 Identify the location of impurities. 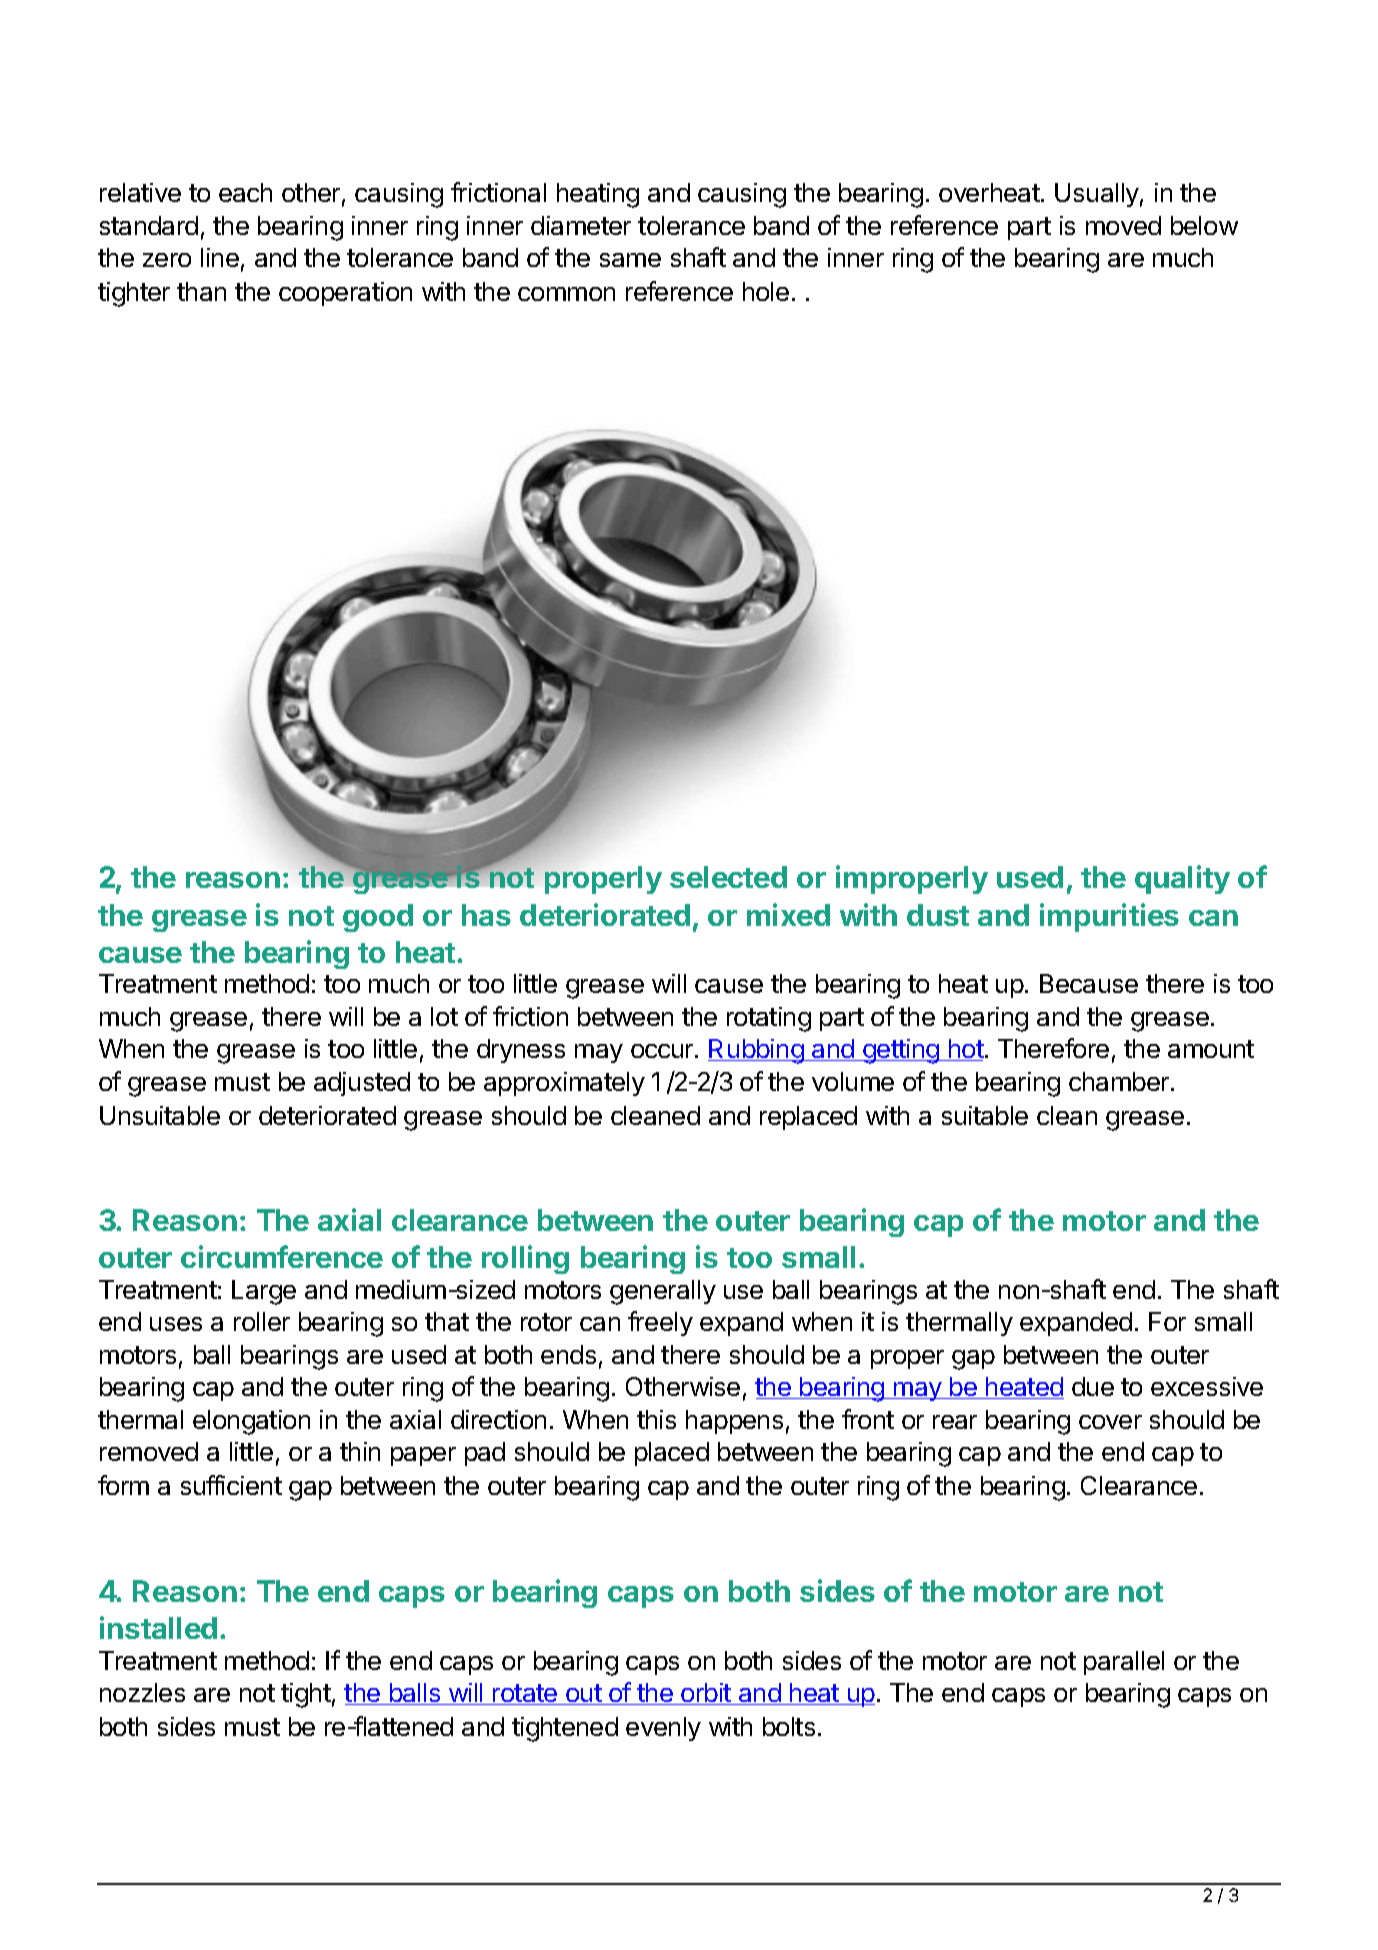
(1109, 917).
